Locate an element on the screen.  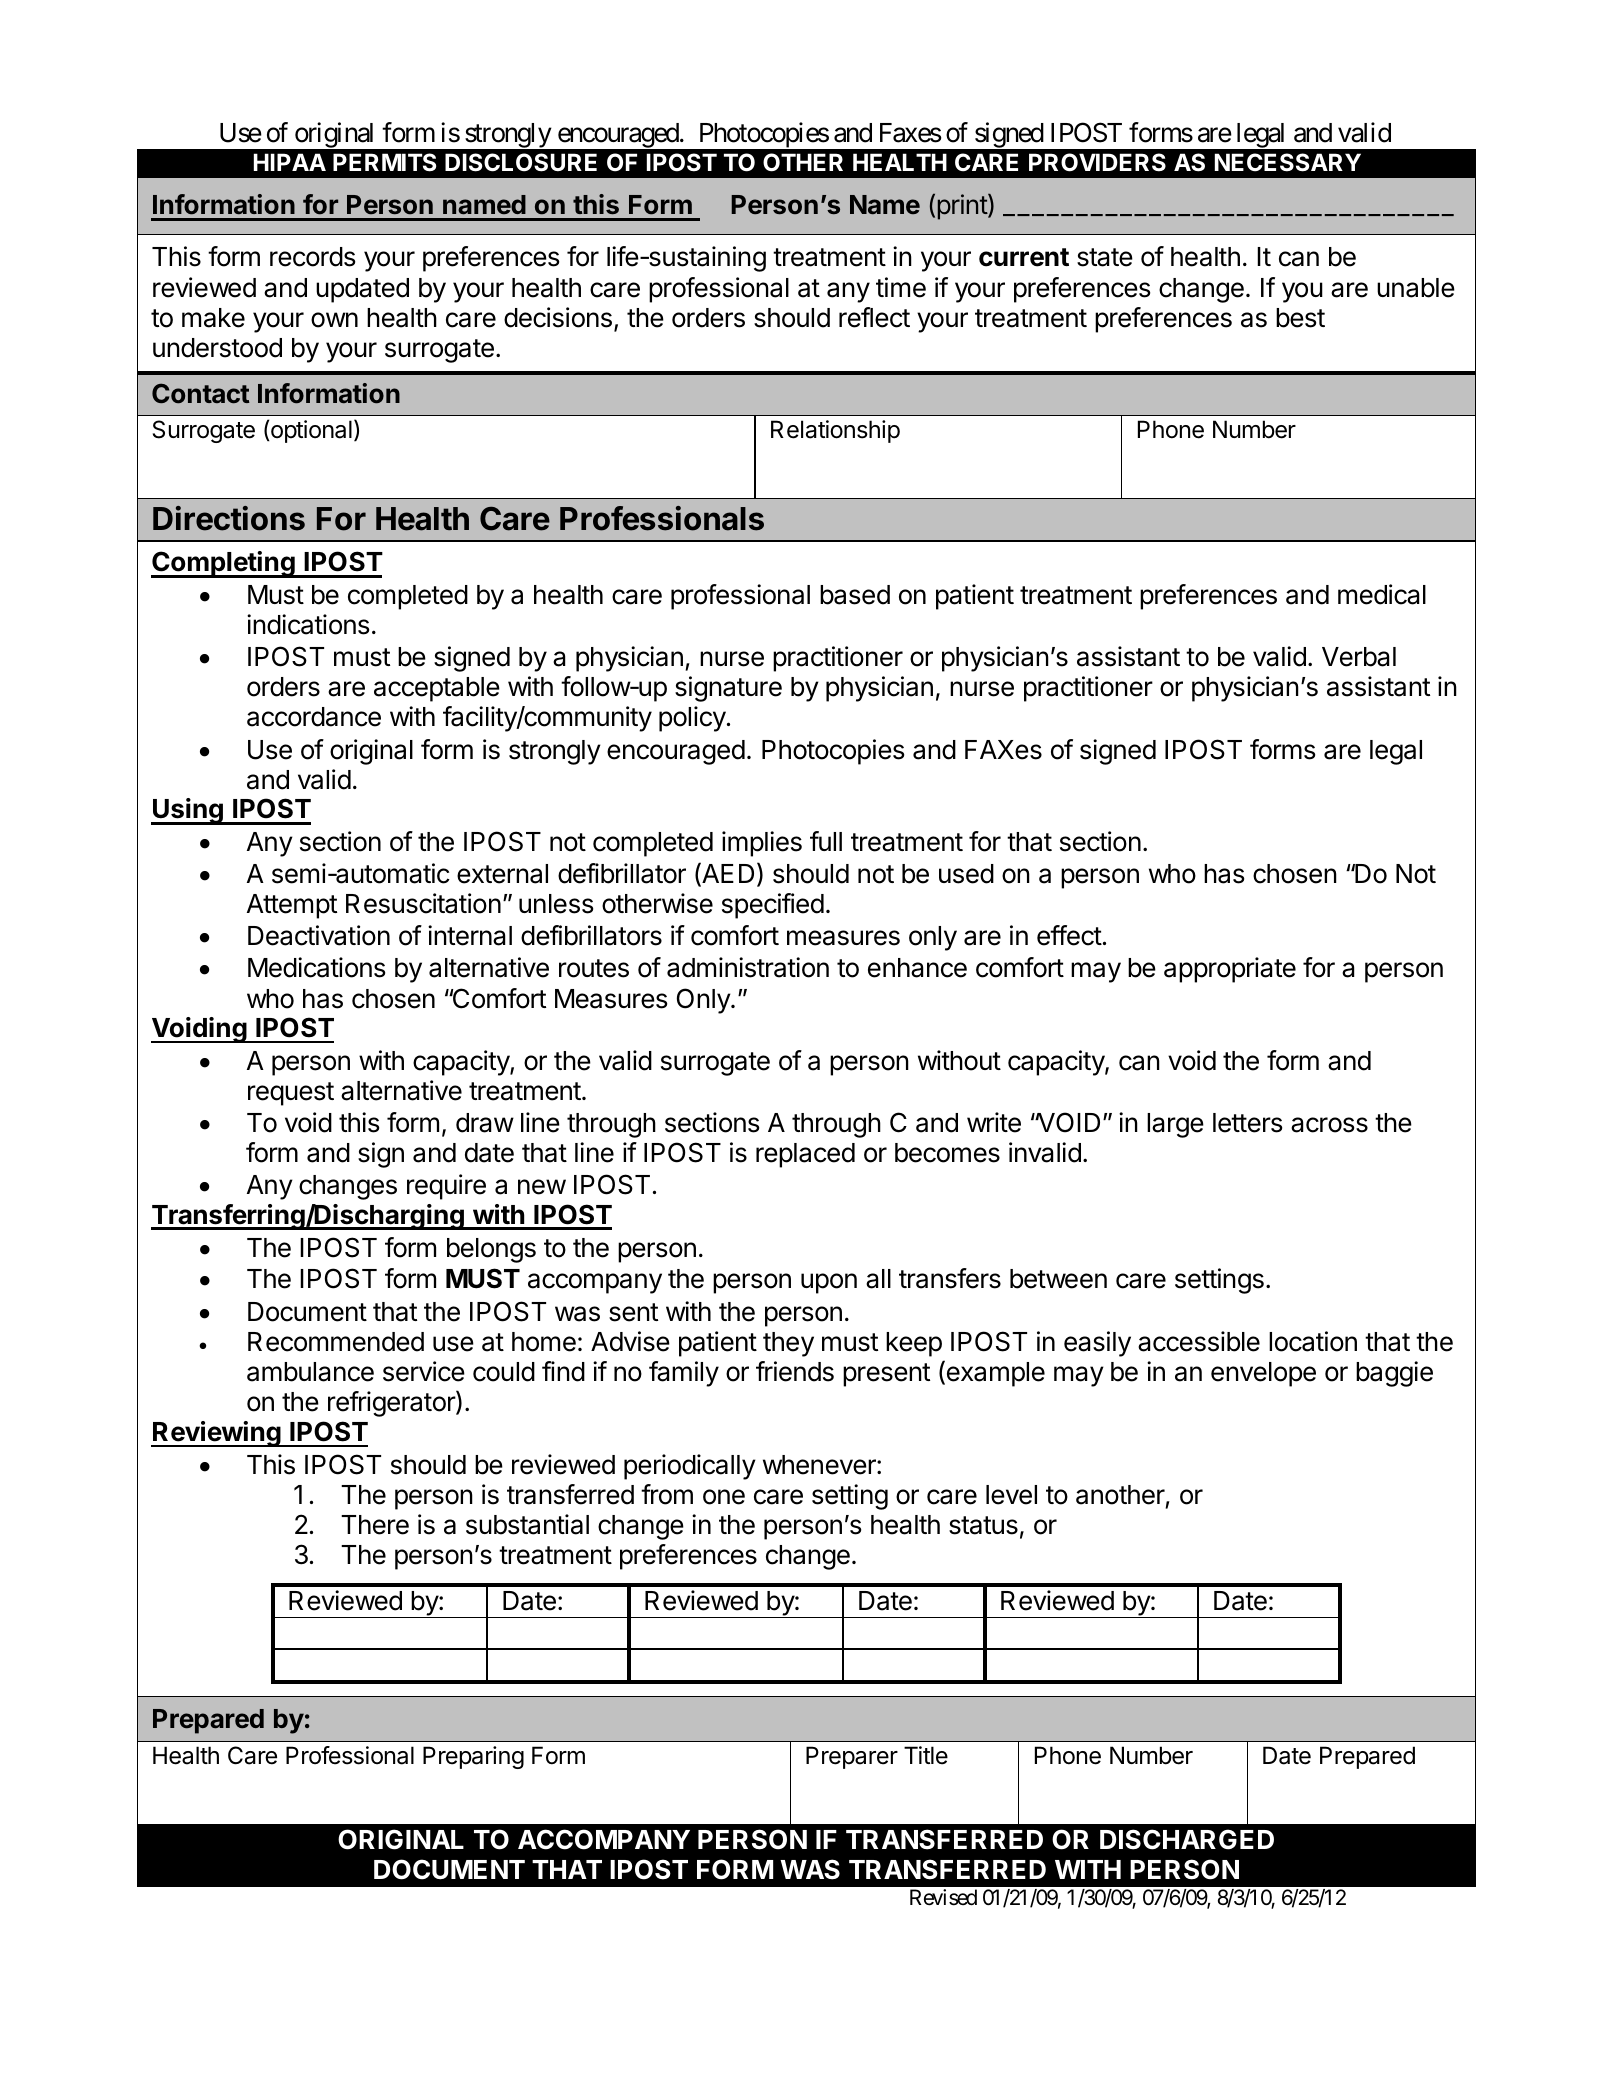
whenever is located at coordinates (820, 1465).
